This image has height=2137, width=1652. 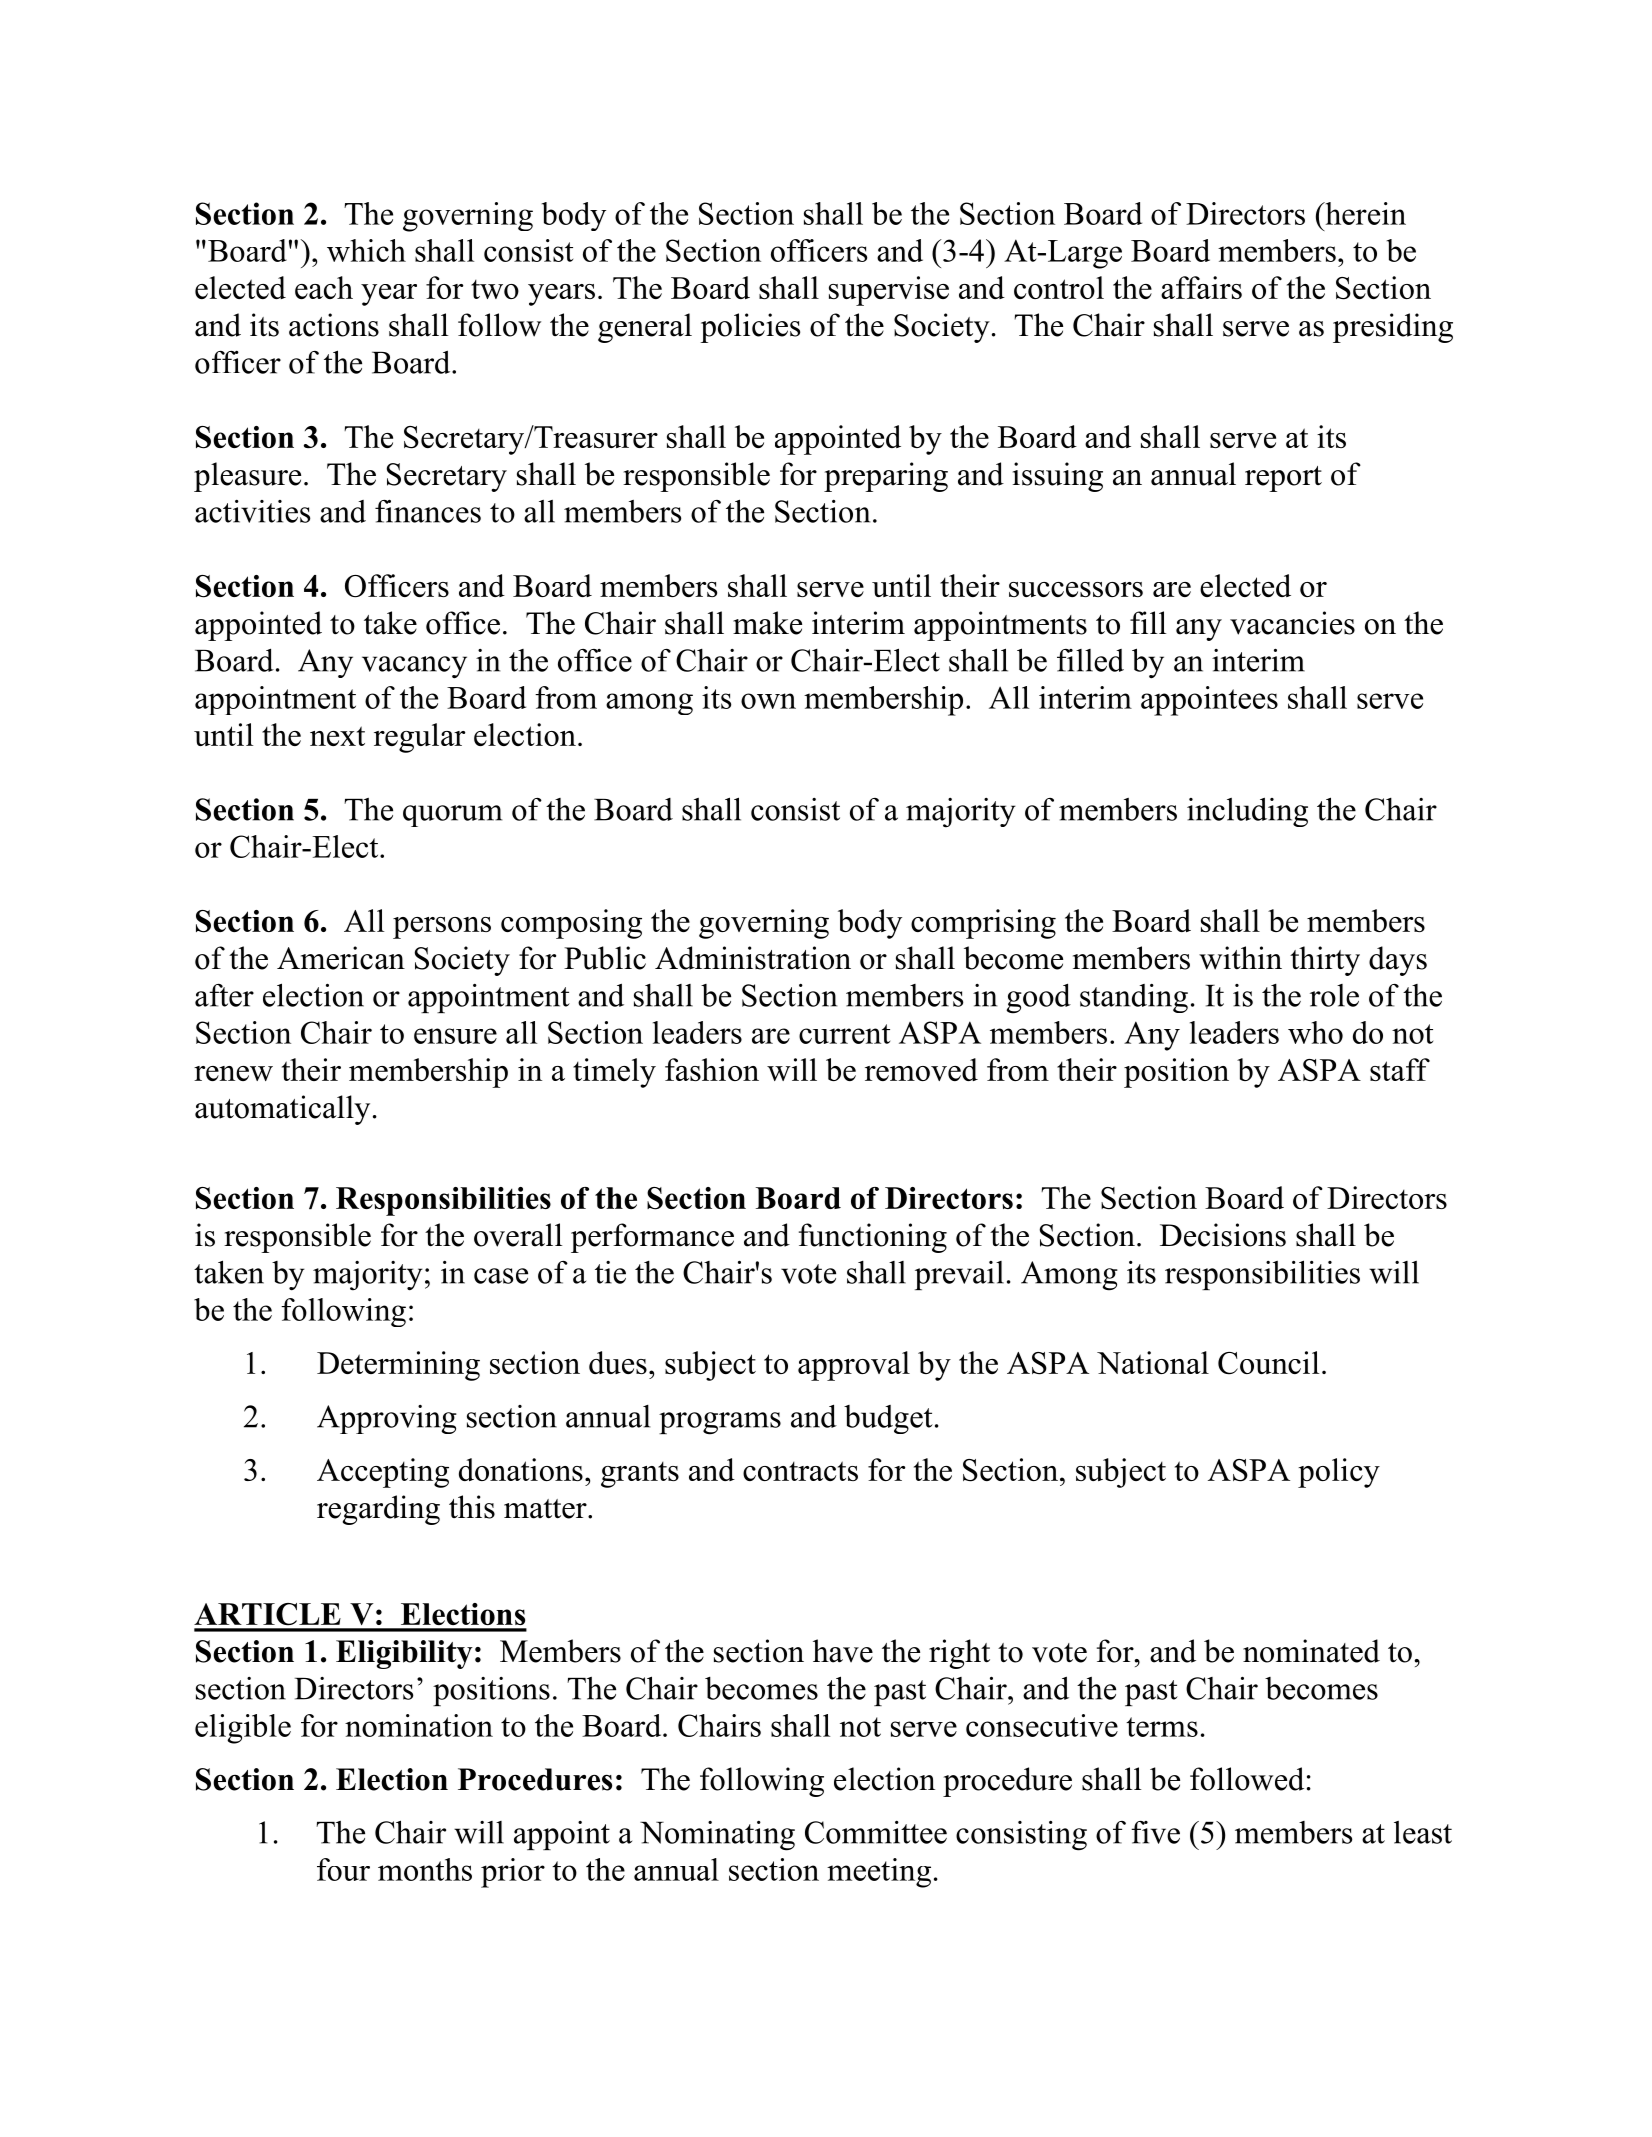 What do you see at coordinates (768, 701) in the image?
I see `own` at bounding box center [768, 701].
